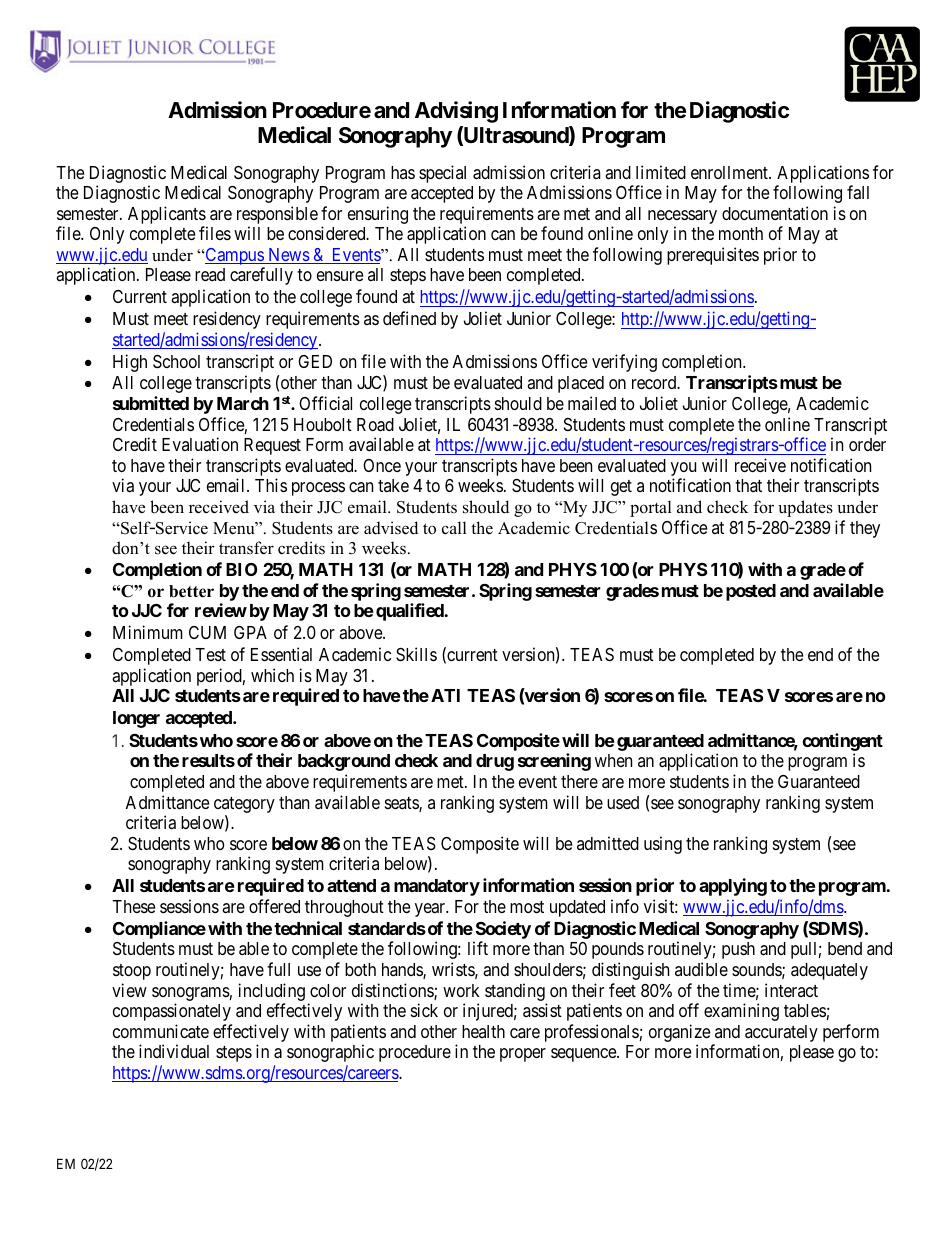 The height and width of the screenshot is (1233, 952). I want to click on posted, so click(751, 592).
